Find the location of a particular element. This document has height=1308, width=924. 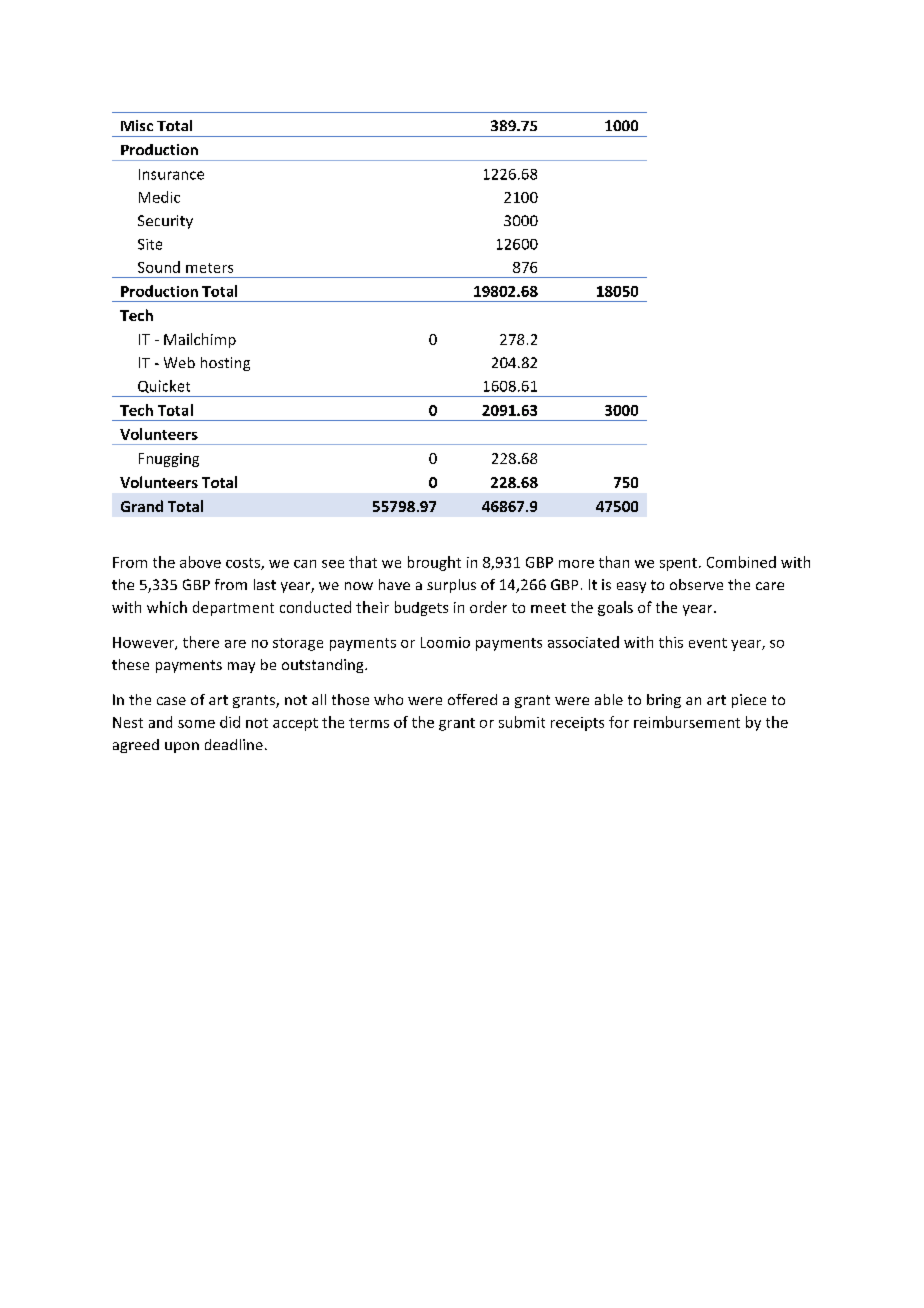

Grand is located at coordinates (142, 506).
